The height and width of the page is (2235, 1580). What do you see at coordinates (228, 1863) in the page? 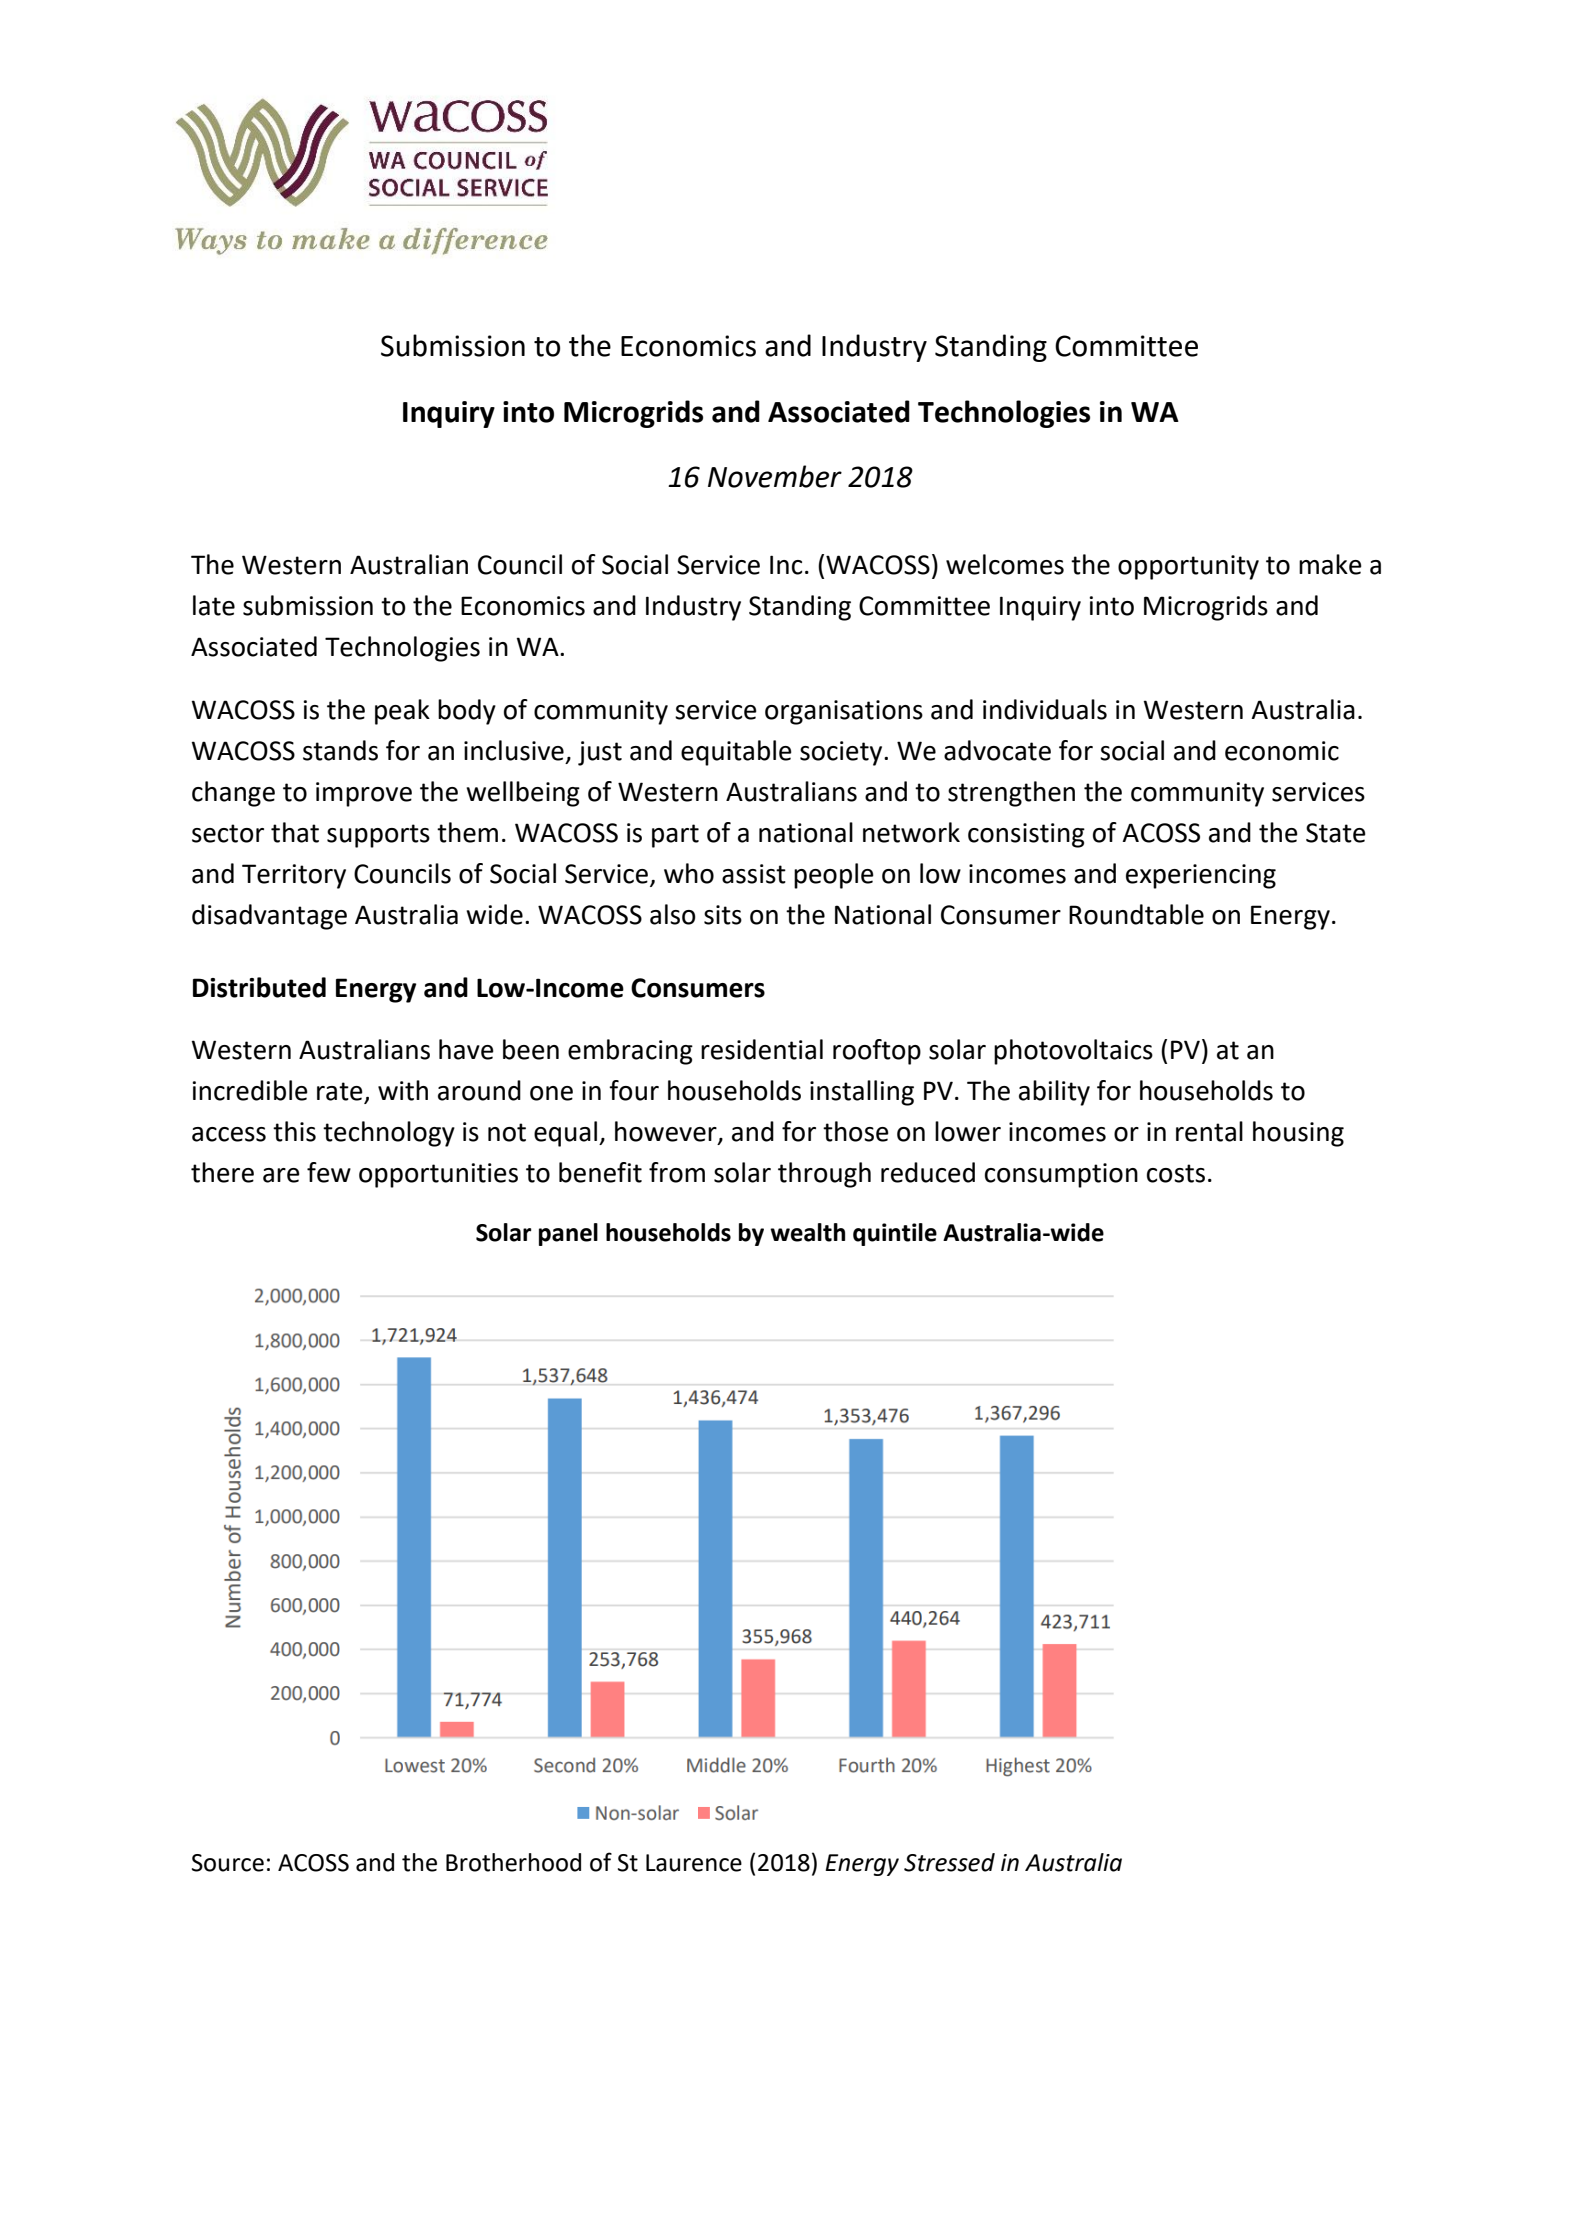
I see `Source` at bounding box center [228, 1863].
